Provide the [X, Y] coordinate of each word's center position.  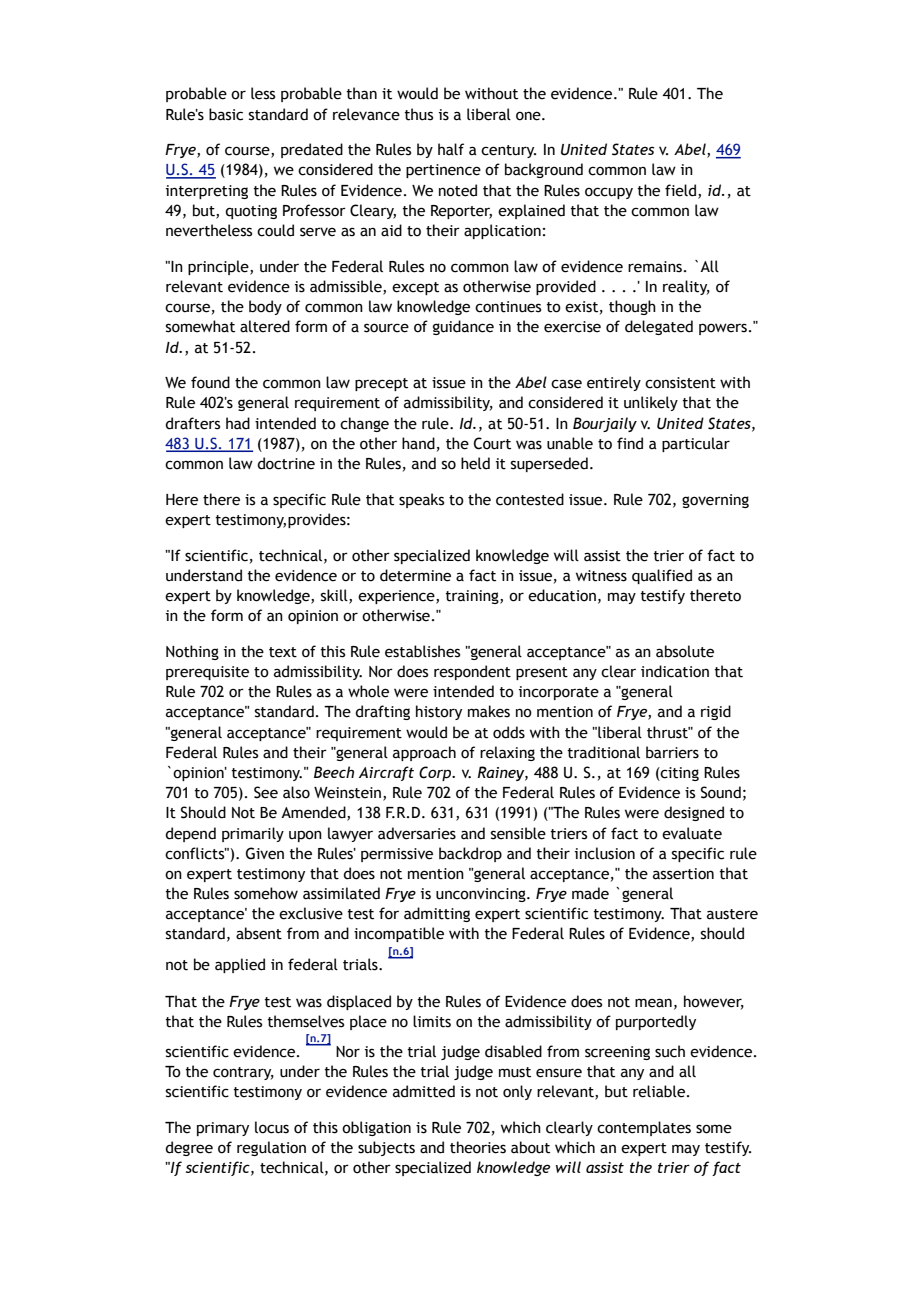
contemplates [644, 1128]
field [680, 190]
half [451, 149]
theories [478, 1147]
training [473, 597]
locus [272, 1127]
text [283, 652]
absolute [685, 651]
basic [226, 114]
